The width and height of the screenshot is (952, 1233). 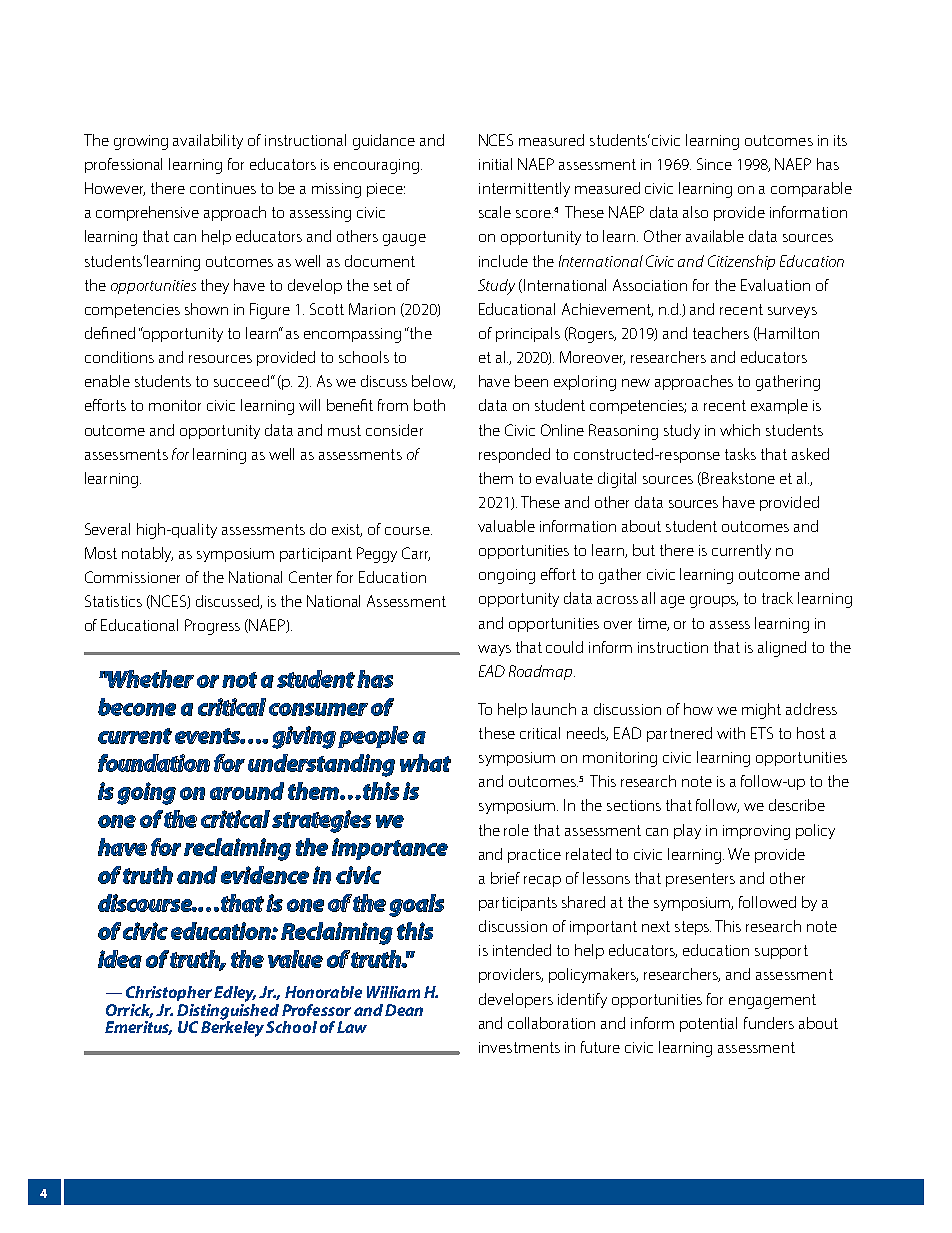 What do you see at coordinates (714, 164) in the screenshot?
I see `Since` at bounding box center [714, 164].
